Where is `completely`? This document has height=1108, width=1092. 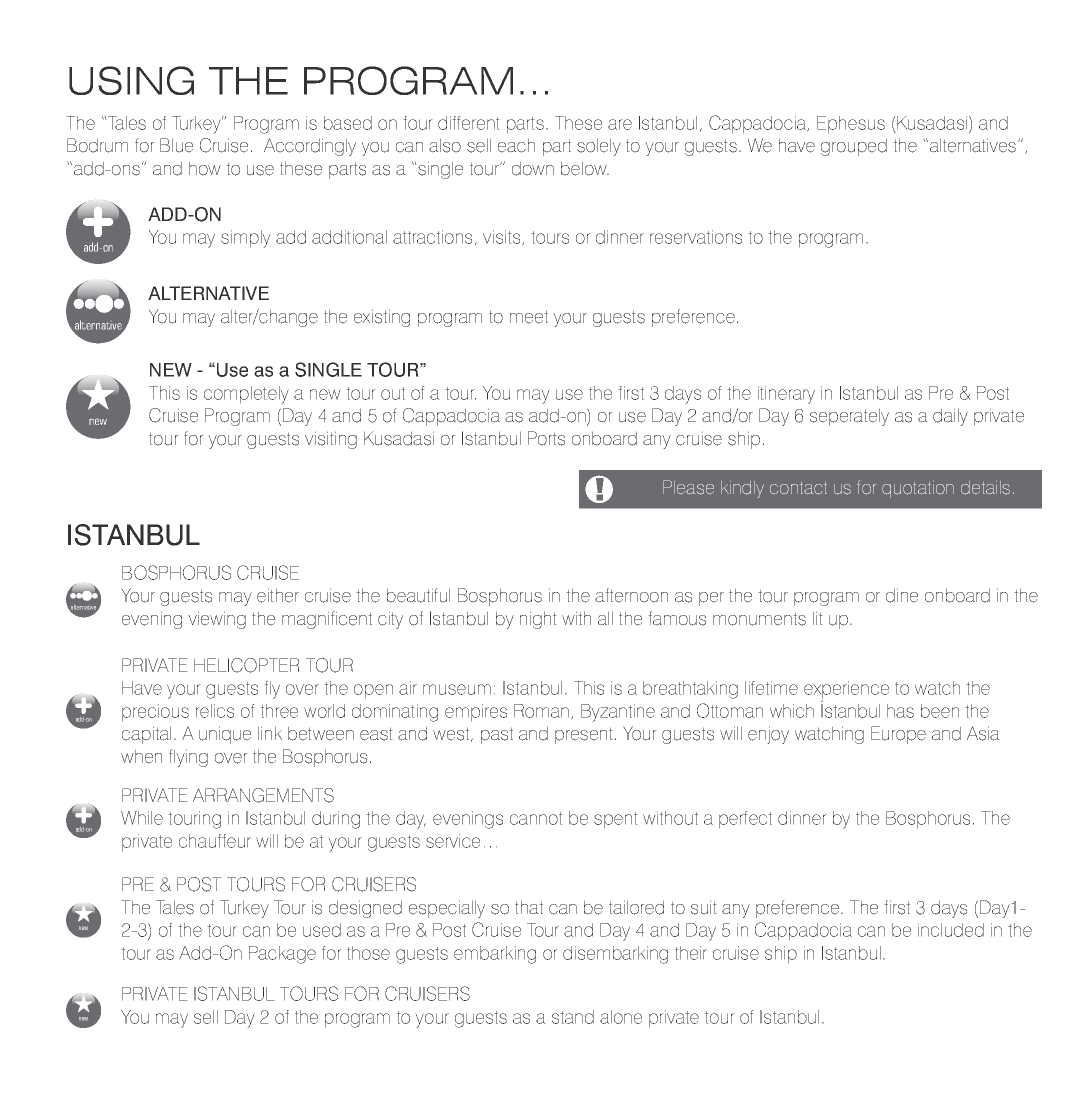 completely is located at coordinates (246, 395).
